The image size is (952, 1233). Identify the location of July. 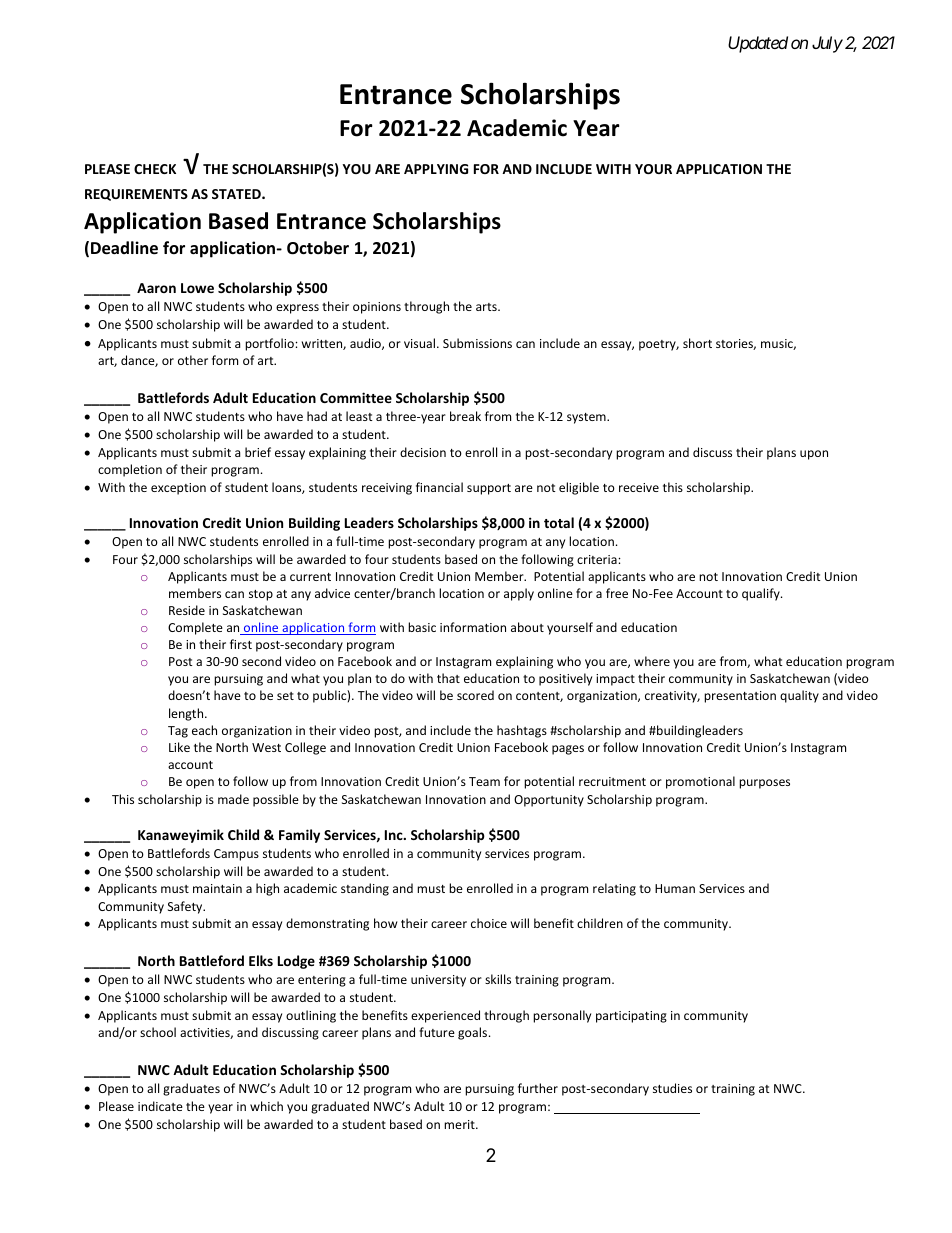
(827, 44).
